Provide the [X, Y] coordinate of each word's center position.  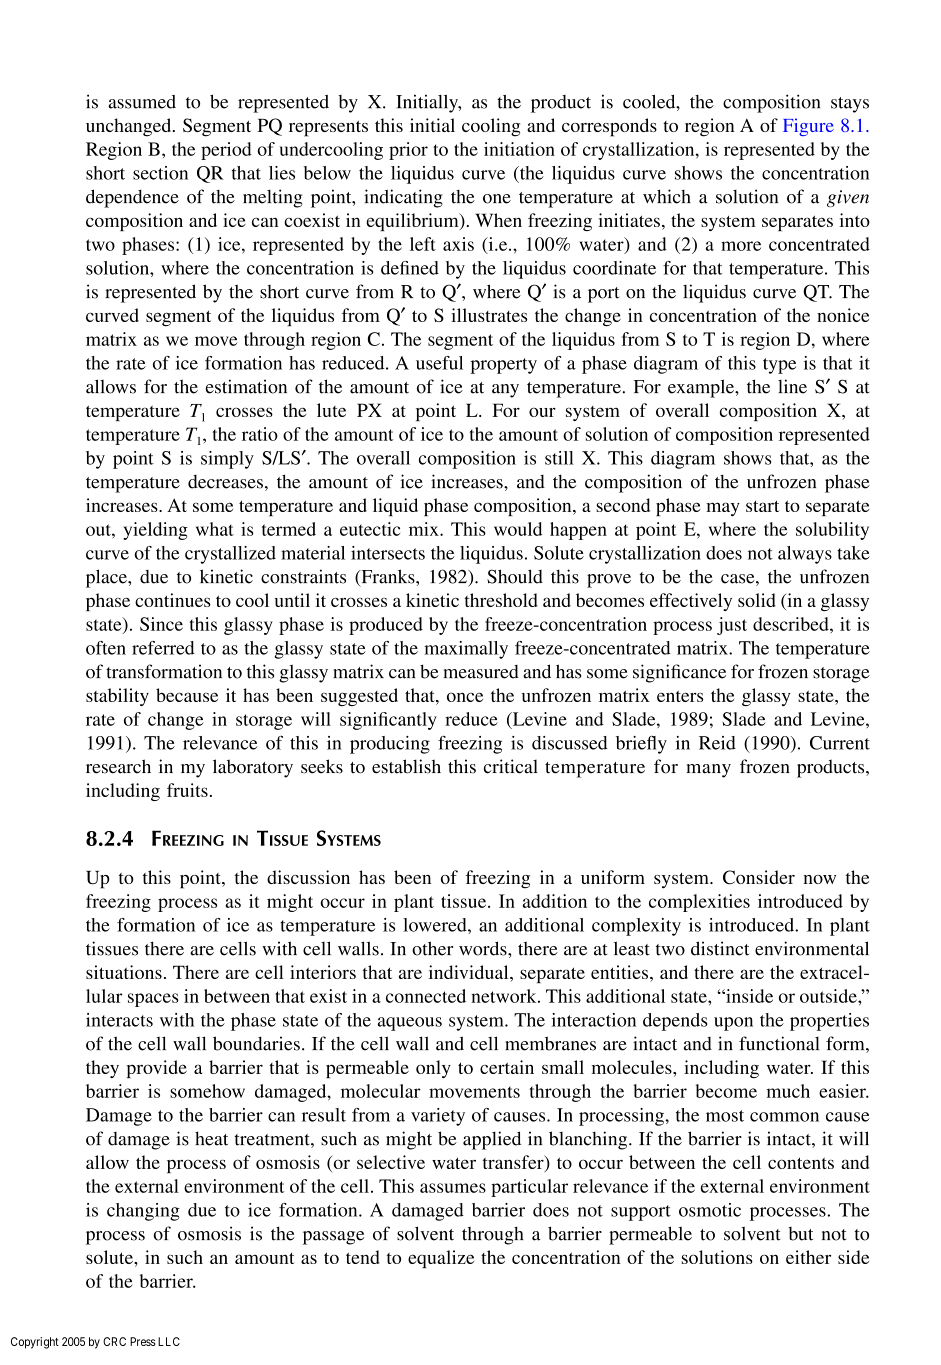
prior [408, 151]
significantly [388, 721]
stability [117, 697]
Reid [717, 743]
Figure [808, 127]
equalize [441, 1259]
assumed [142, 102]
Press [143, 1341]
